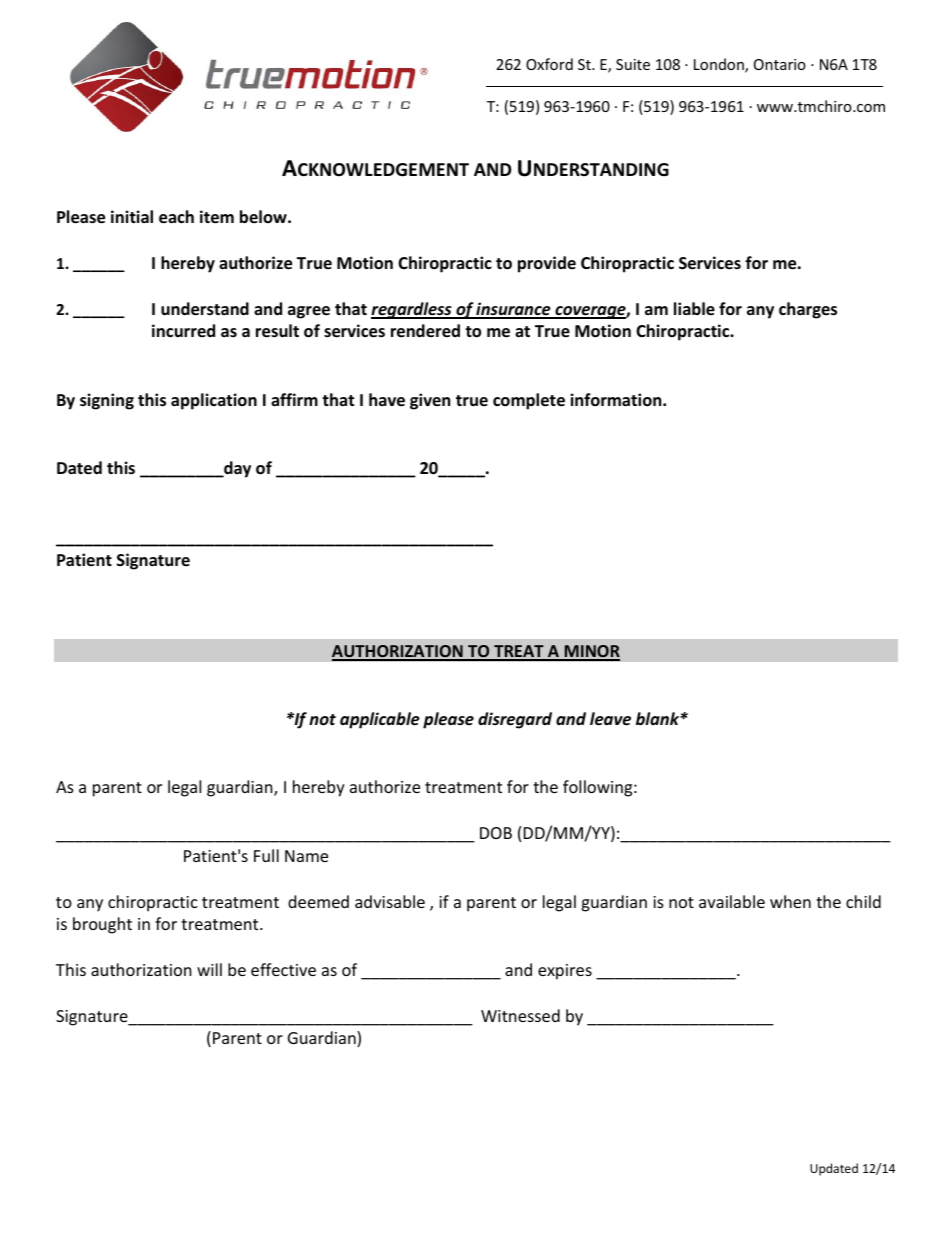 This screenshot has width=952, height=1233. What do you see at coordinates (520, 1015) in the screenshot?
I see `Witnessed` at bounding box center [520, 1015].
